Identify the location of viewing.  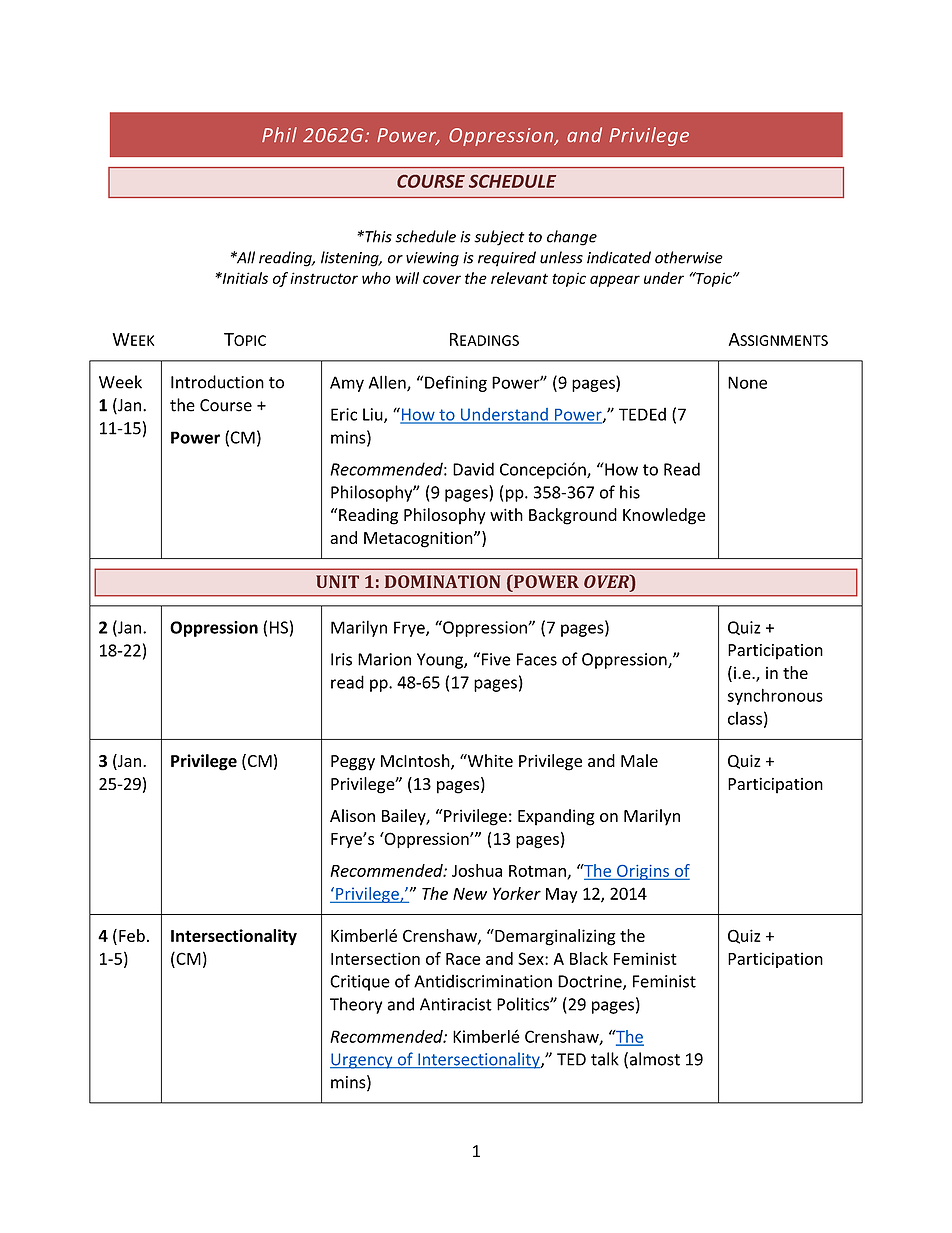
(432, 259).
